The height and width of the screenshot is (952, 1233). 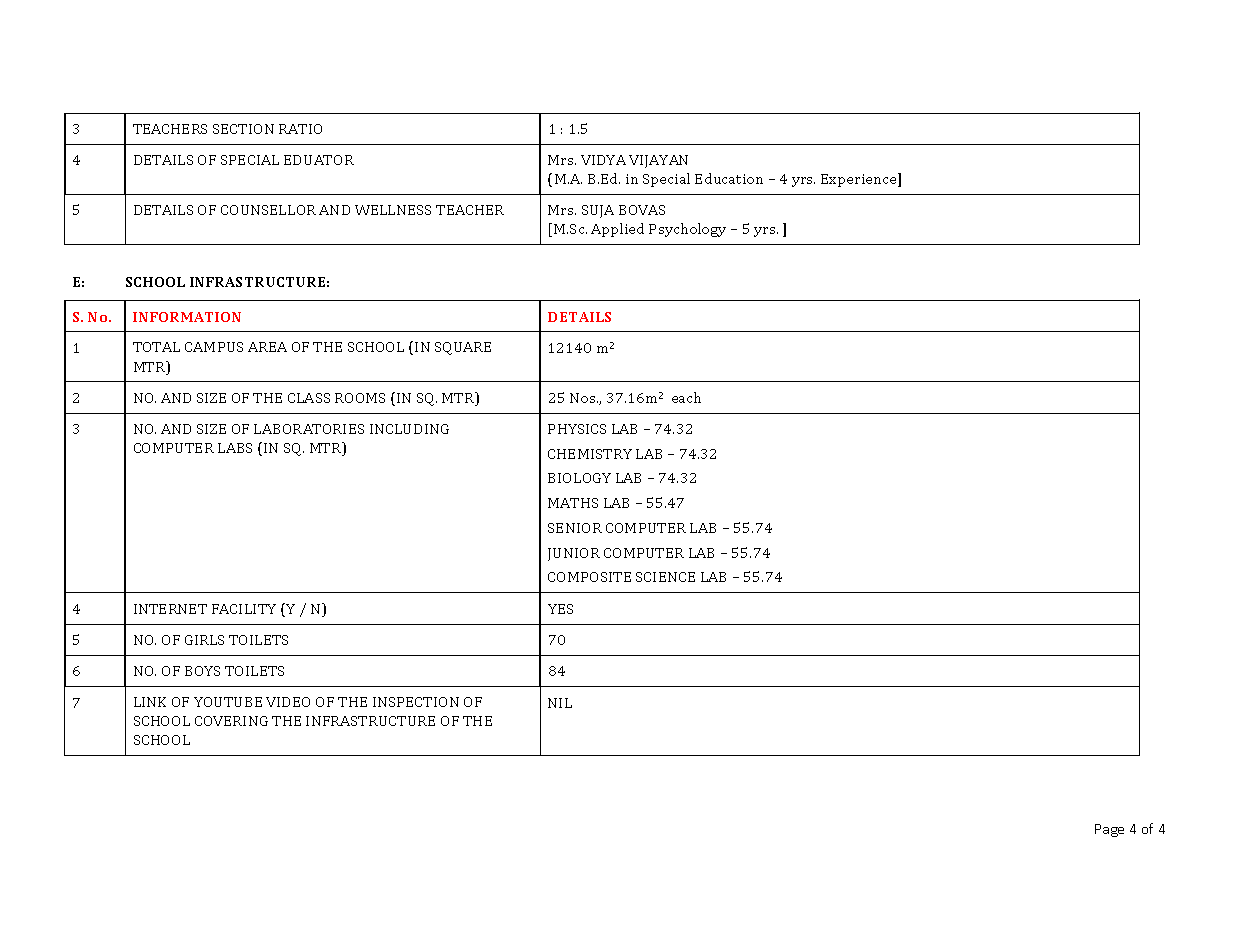 I want to click on AREA, so click(x=267, y=347).
